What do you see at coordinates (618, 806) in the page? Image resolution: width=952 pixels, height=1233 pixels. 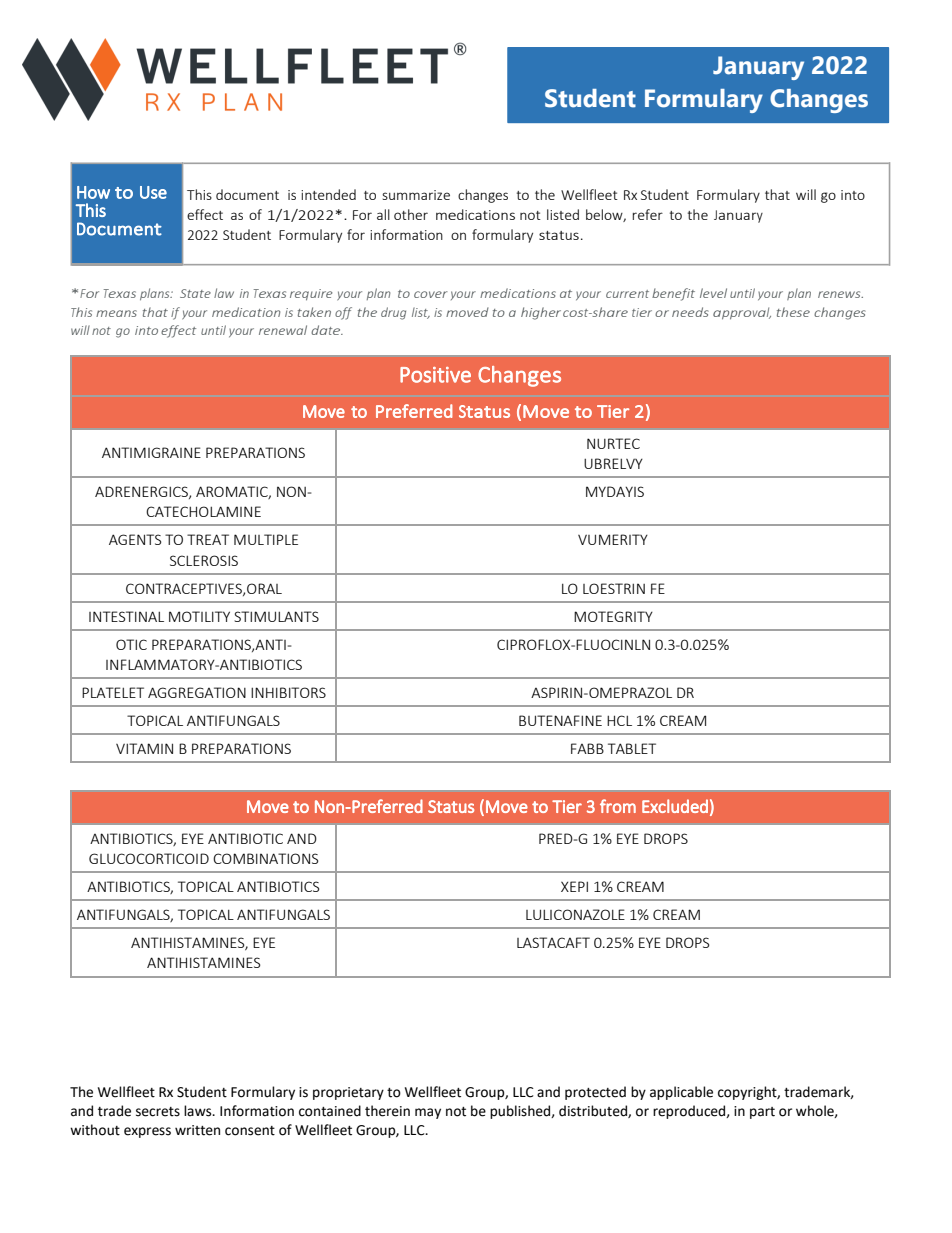 I see `from` at bounding box center [618, 806].
